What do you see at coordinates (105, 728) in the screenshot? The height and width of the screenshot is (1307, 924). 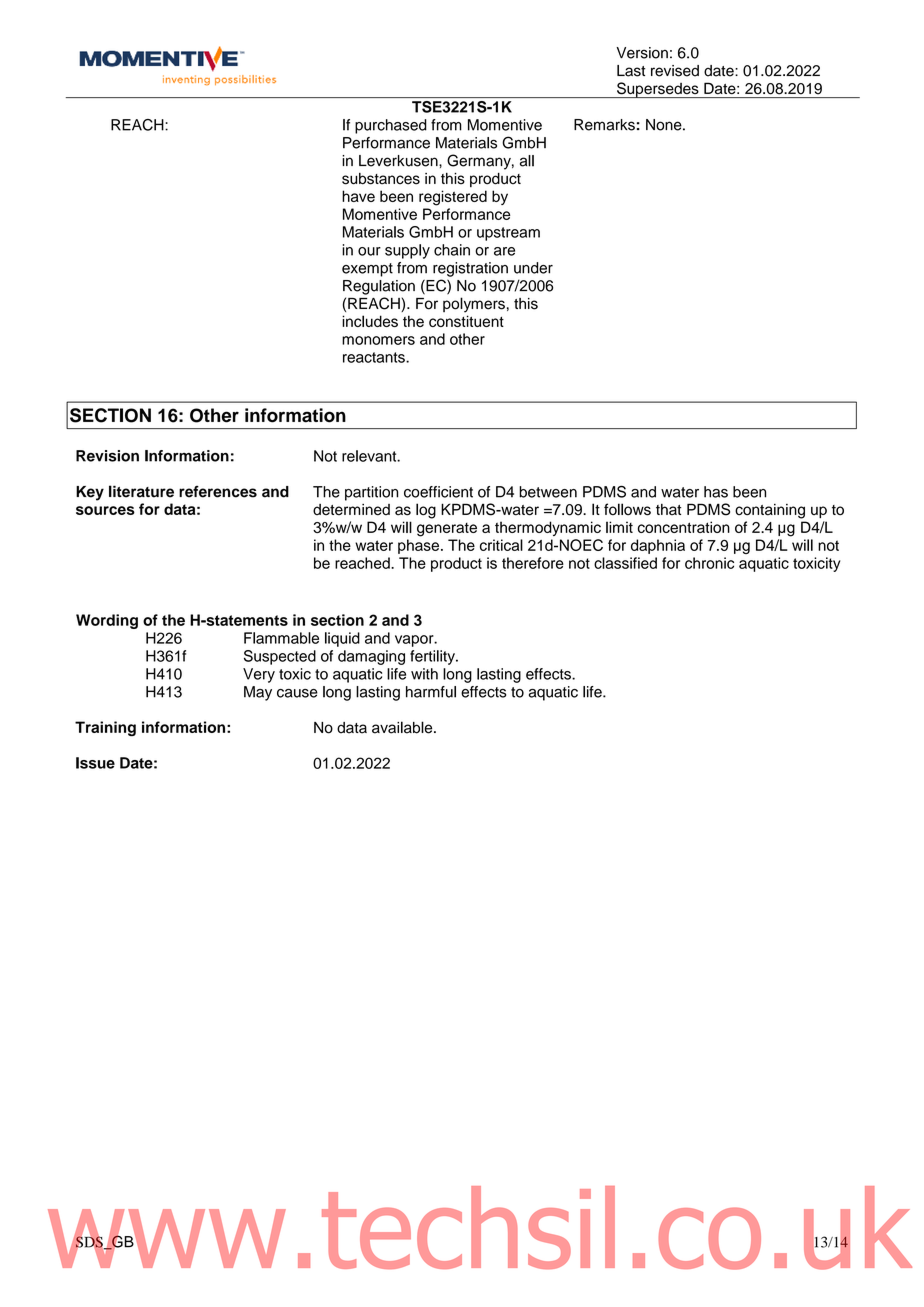 I see `Training` at bounding box center [105, 728].
